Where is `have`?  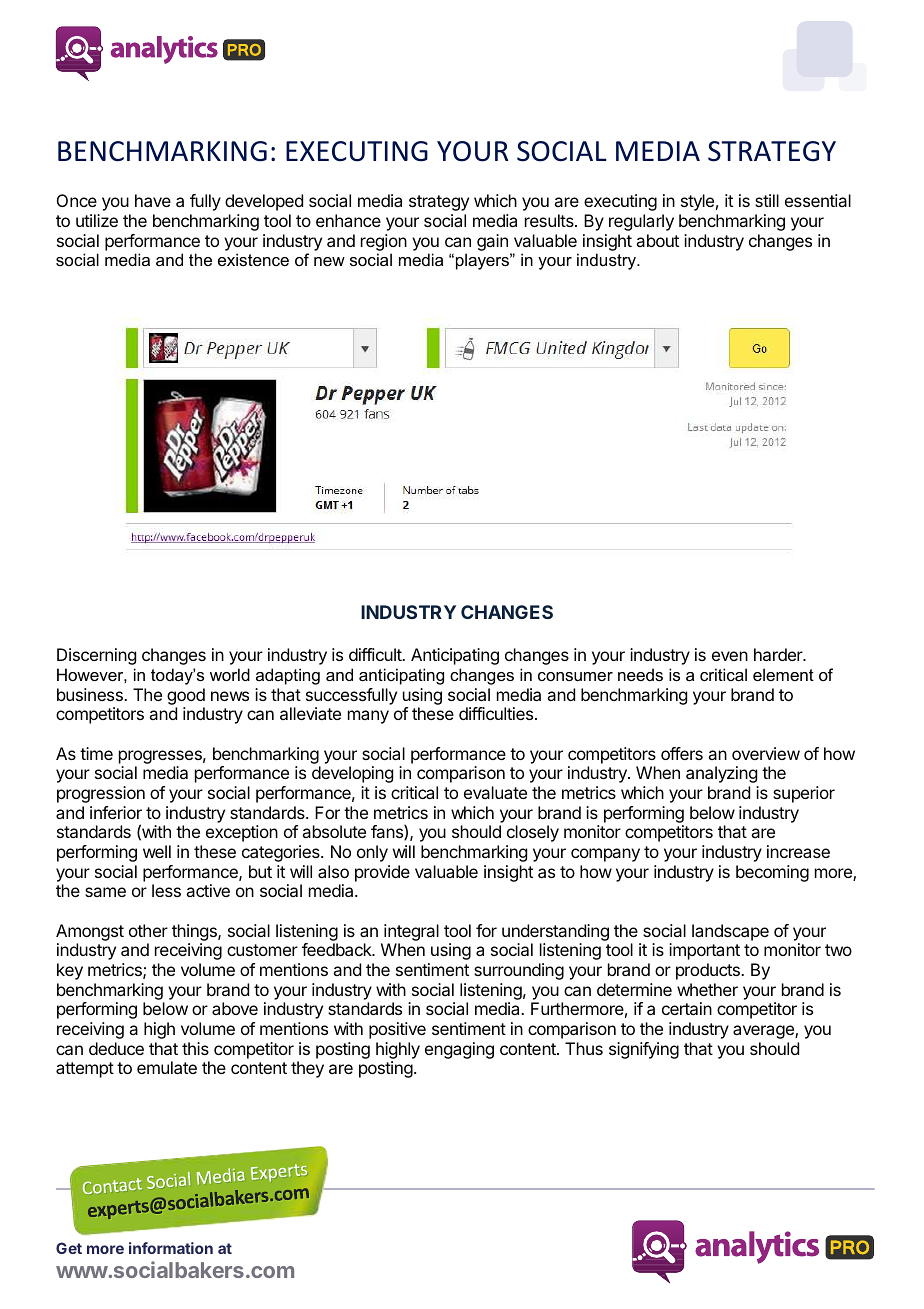 have is located at coordinates (153, 200).
